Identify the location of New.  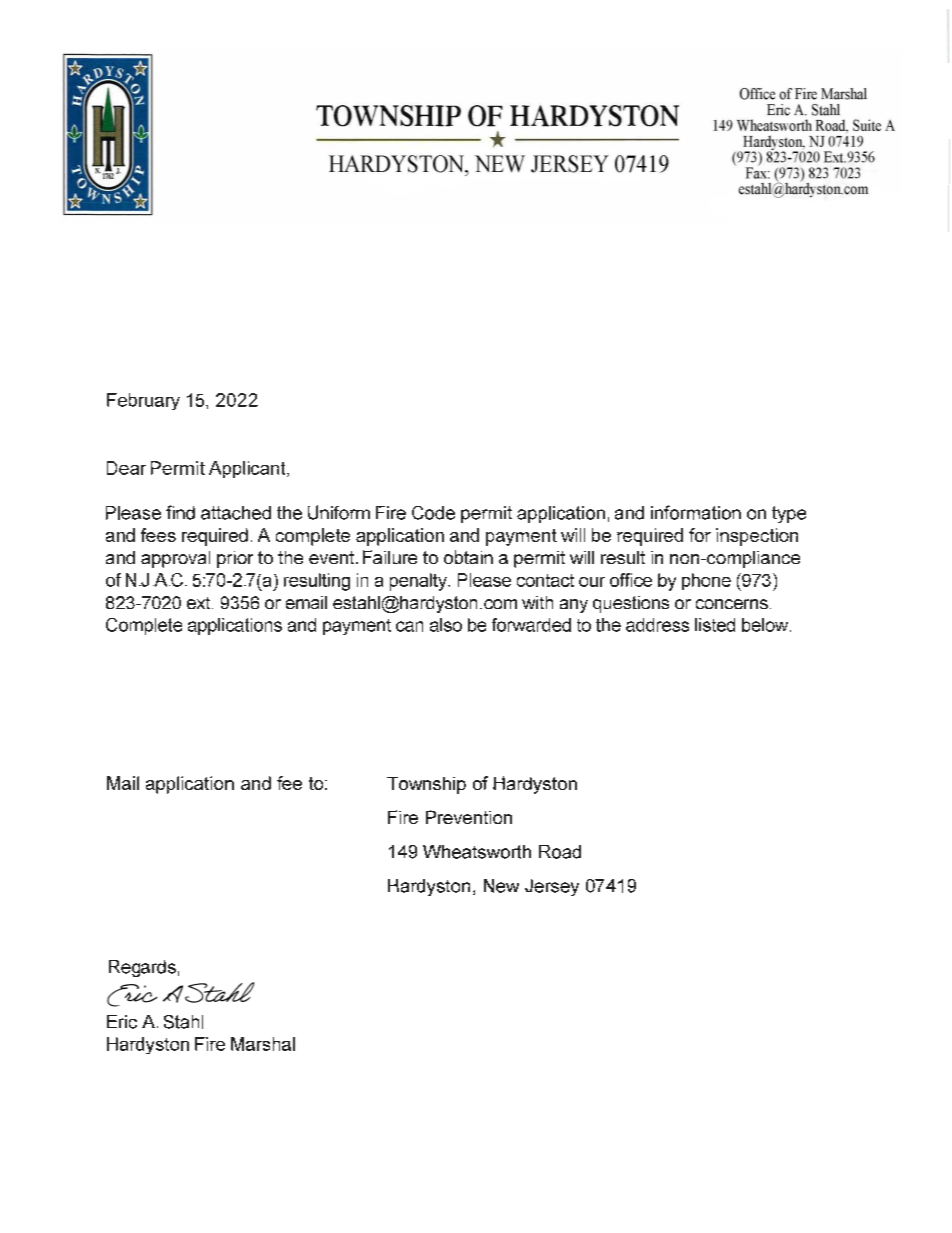
(501, 886).
